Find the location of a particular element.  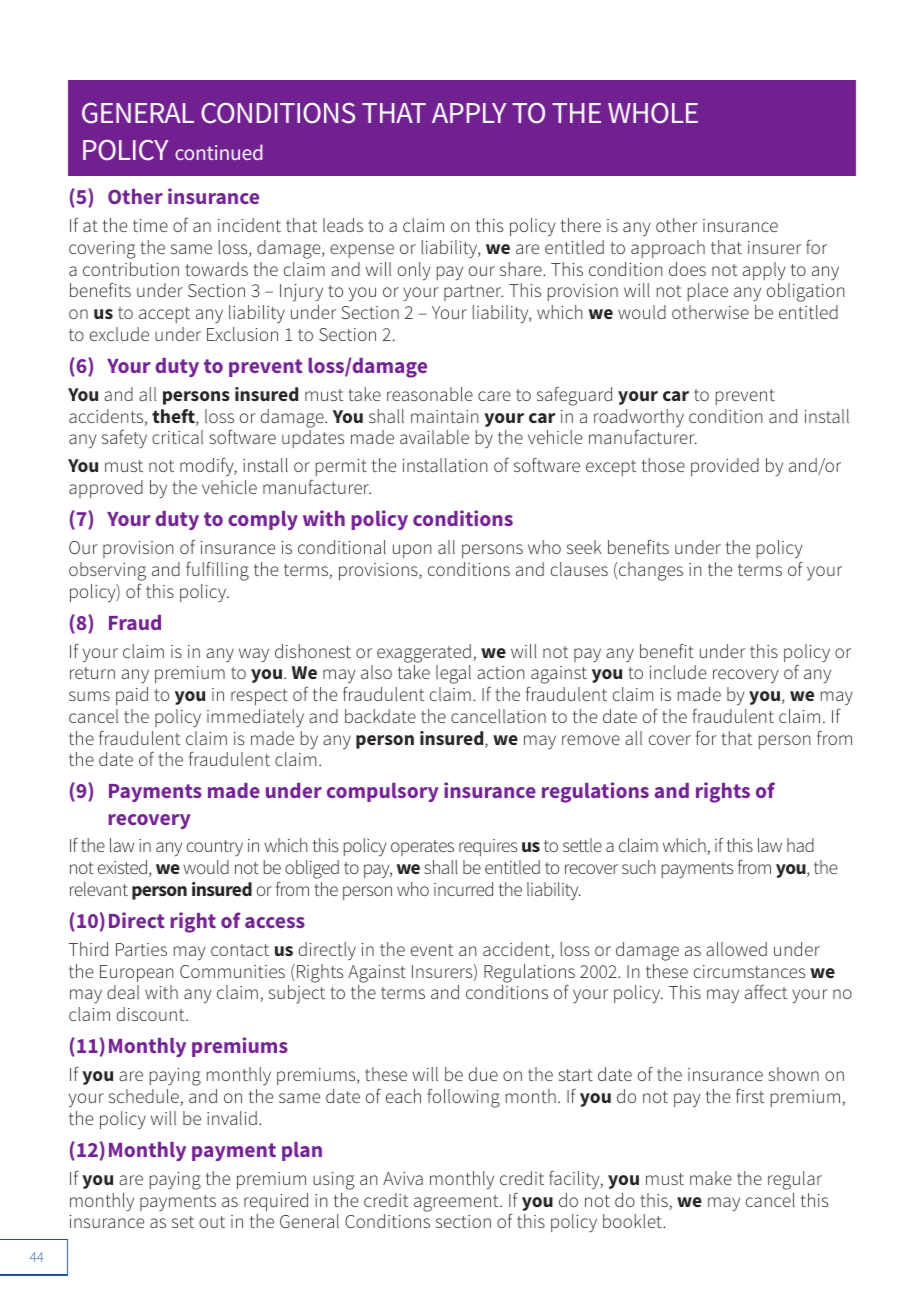

theft is located at coordinates (174, 417).
